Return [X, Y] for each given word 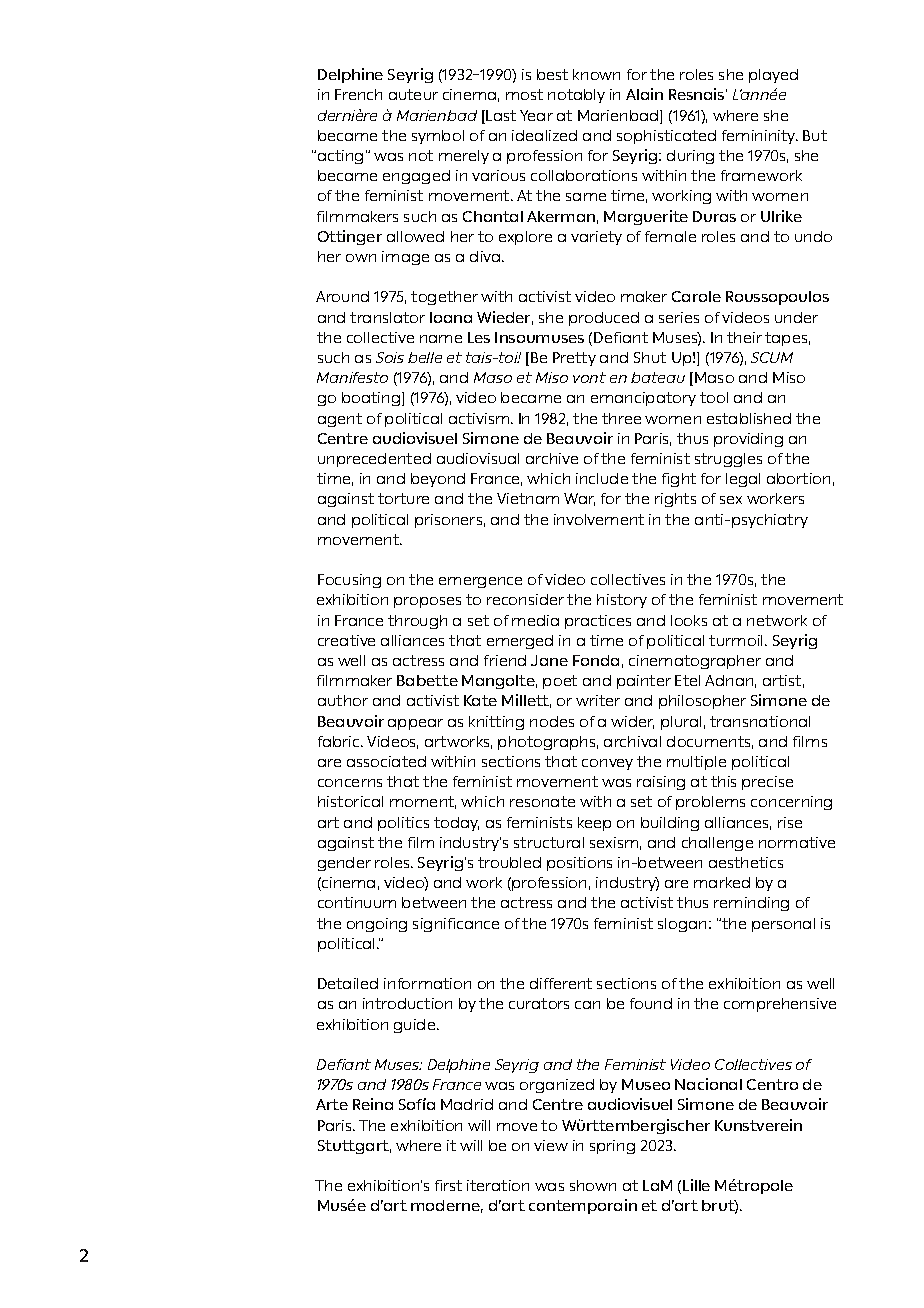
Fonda [596, 660]
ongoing [377, 925]
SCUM [772, 357]
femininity [760, 137]
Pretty [574, 359]
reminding [751, 904]
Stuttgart [354, 1147]
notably [576, 96]
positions [579, 864]
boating [371, 399]
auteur [413, 94]
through [417, 622]
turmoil [737, 640]
